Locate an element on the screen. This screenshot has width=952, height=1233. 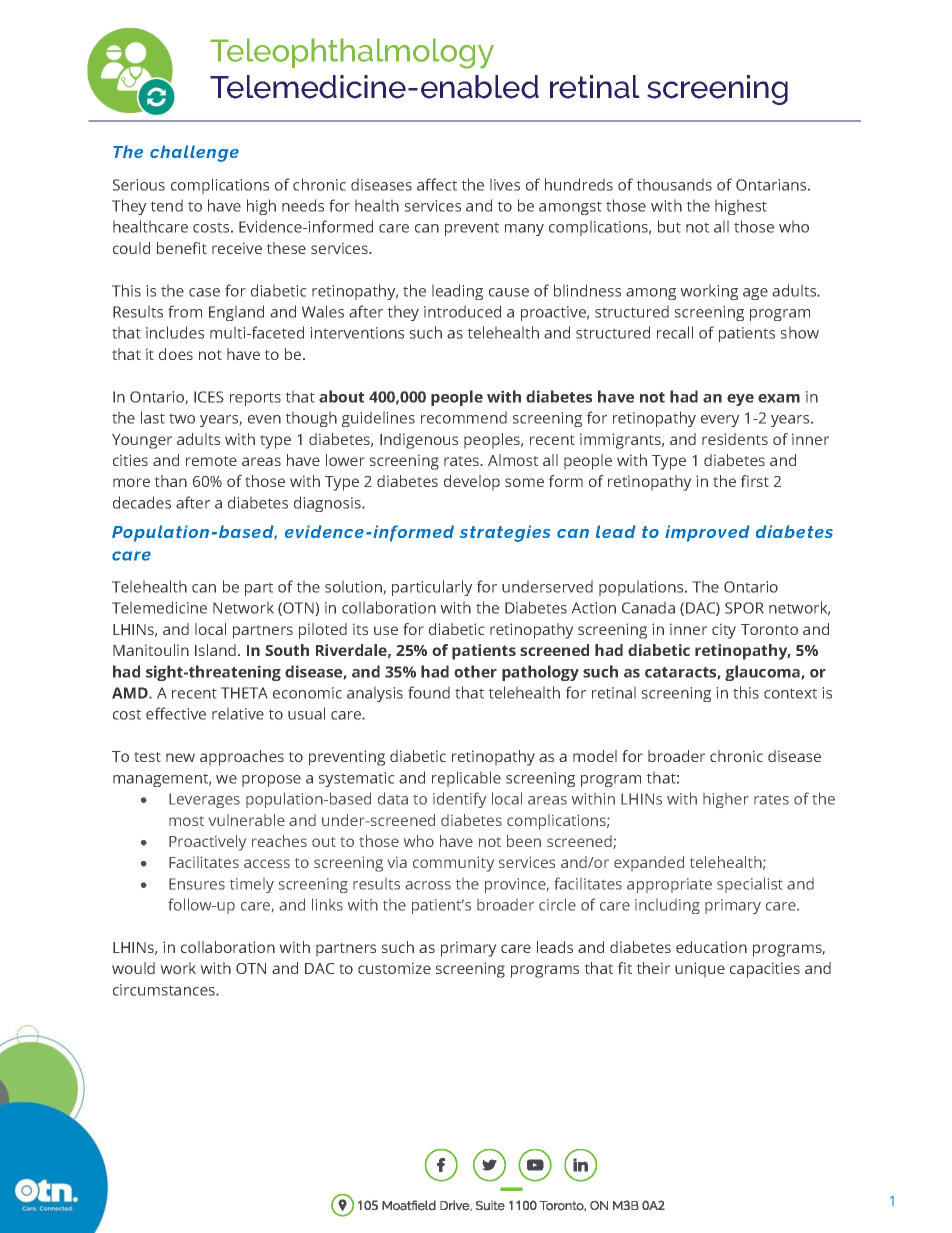
does is located at coordinates (176, 354).
